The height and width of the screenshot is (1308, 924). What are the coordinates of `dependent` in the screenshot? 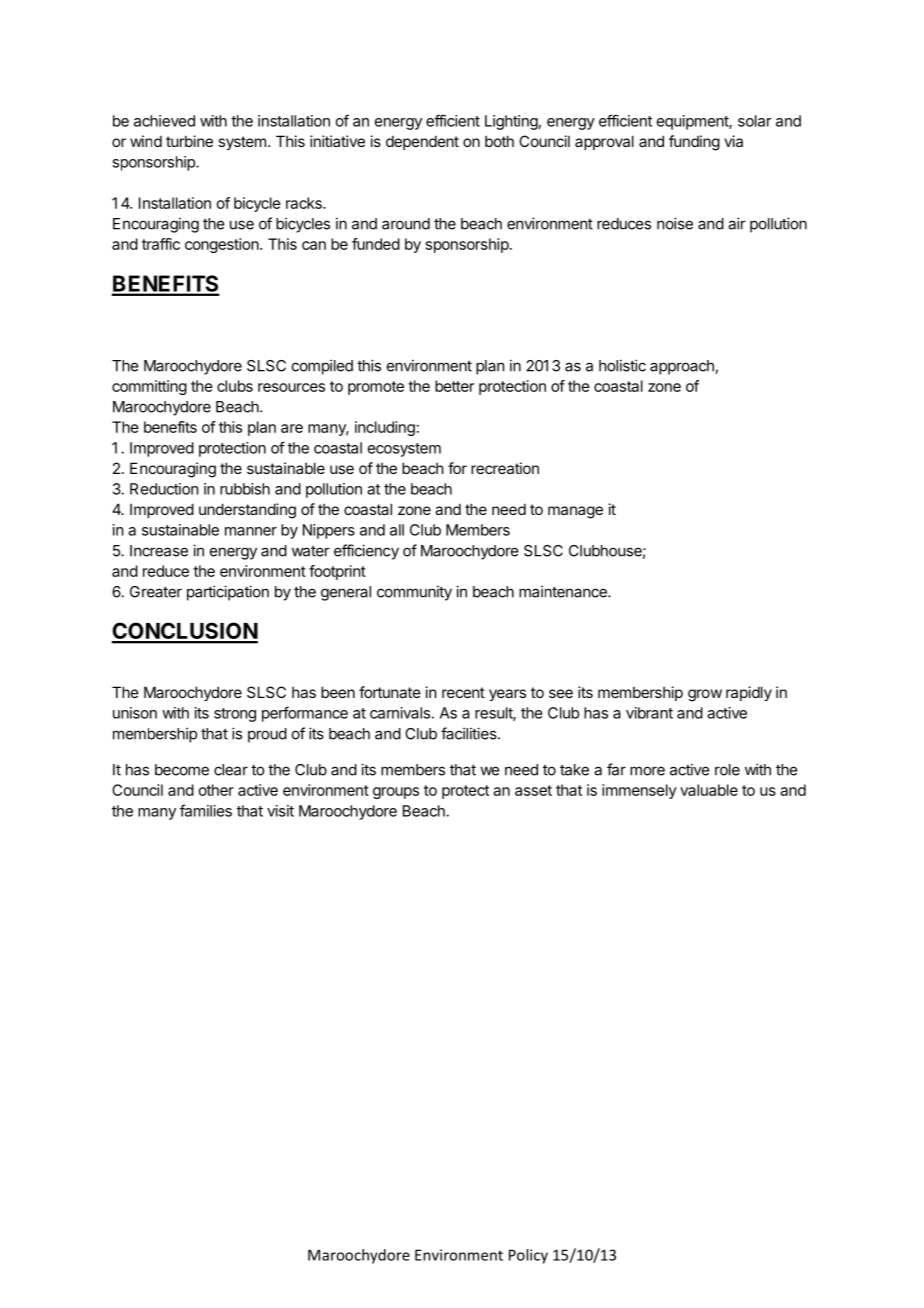 It's located at (422, 142).
